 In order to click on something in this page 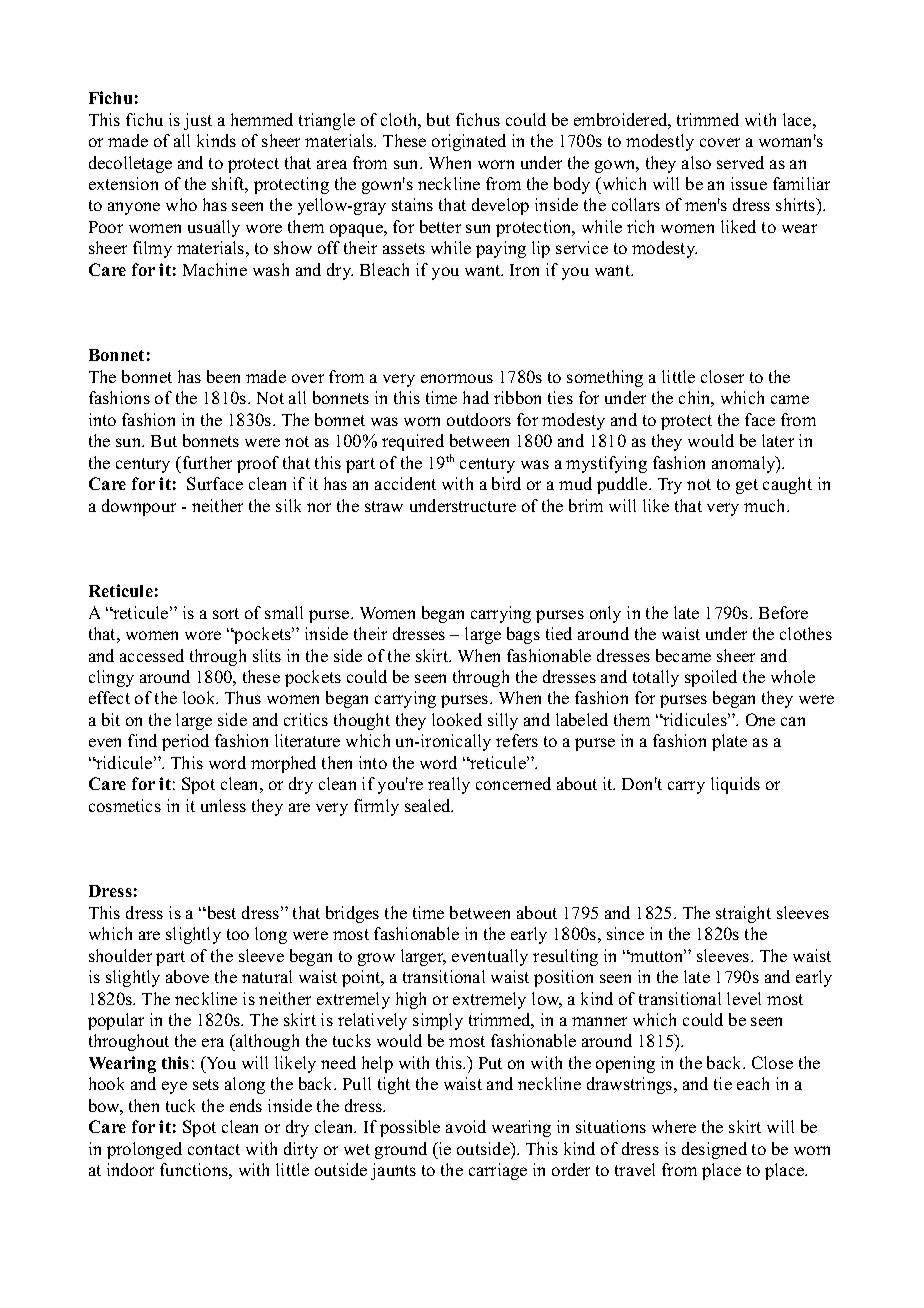, I will do `click(605, 378)`.
